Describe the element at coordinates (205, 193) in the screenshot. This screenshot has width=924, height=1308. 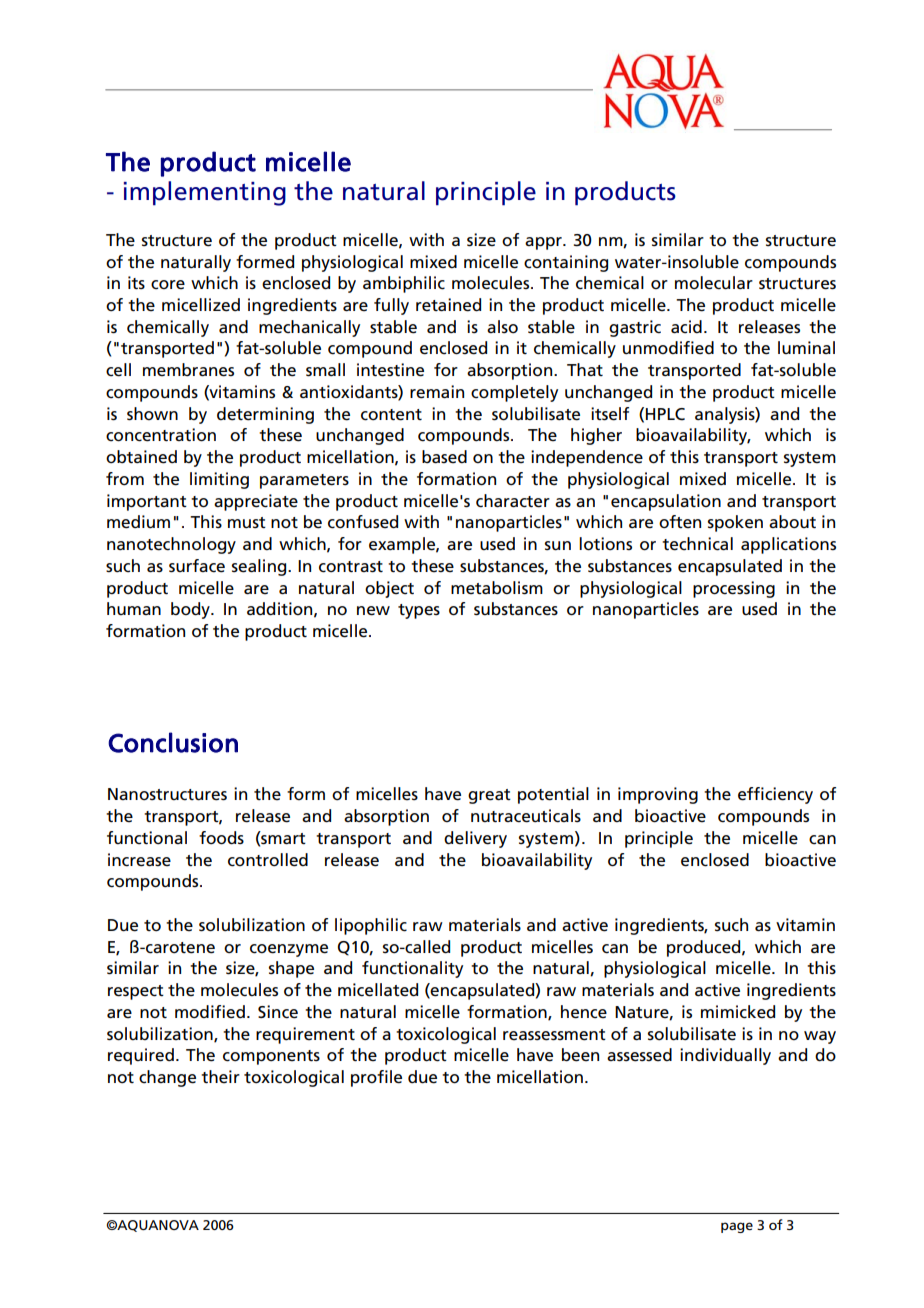
I see `implementing` at that location.
